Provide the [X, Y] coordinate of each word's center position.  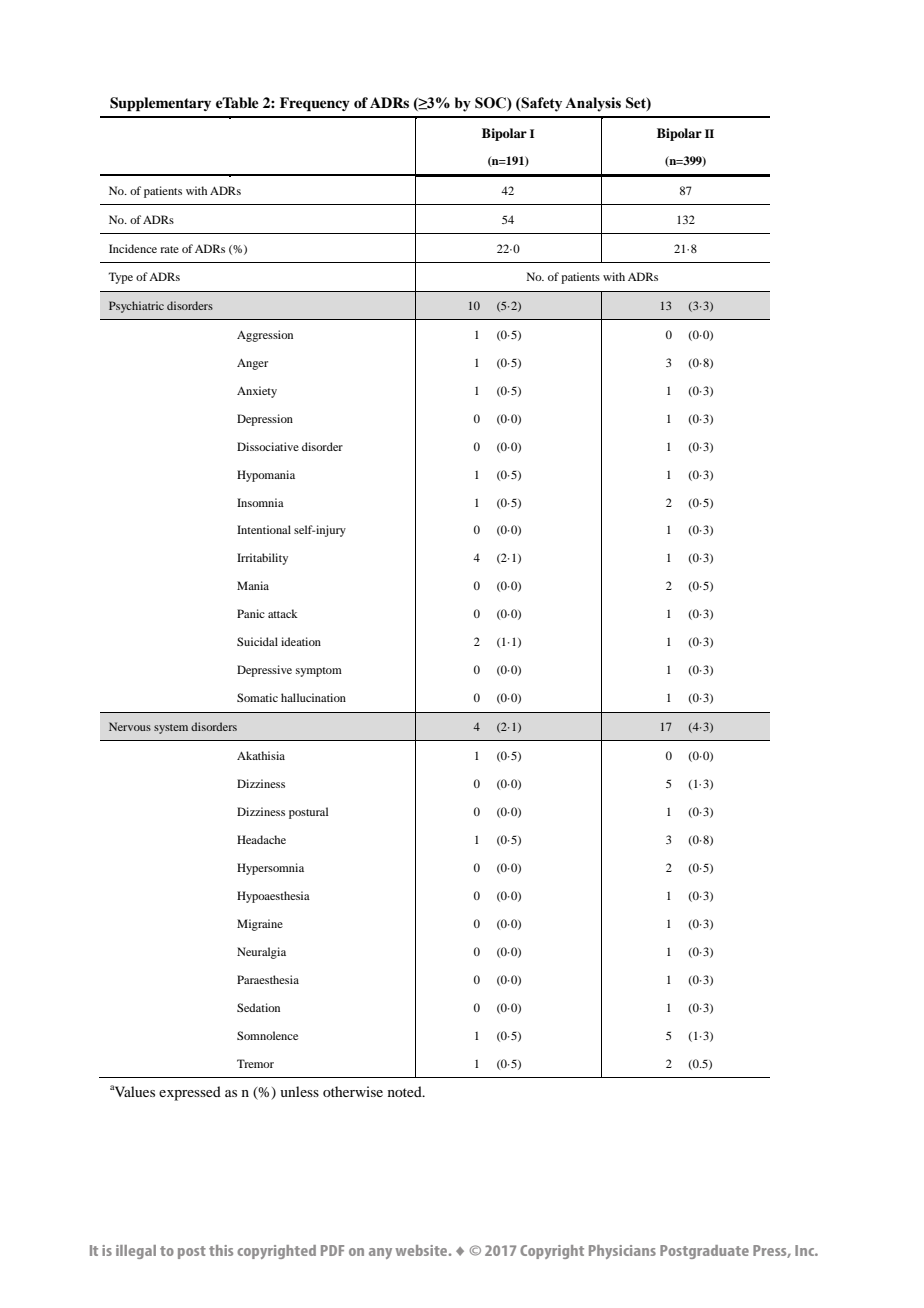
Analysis [593, 104]
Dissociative [268, 446]
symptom [319, 672]
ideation [301, 641]
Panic [251, 613]
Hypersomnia [270, 869]
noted [406, 1091]
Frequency [315, 104]
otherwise [353, 1091]
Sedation [258, 1007]
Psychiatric [136, 307]
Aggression [265, 336]
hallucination [313, 697]
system [171, 729]
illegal [136, 1252]
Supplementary [160, 104]
